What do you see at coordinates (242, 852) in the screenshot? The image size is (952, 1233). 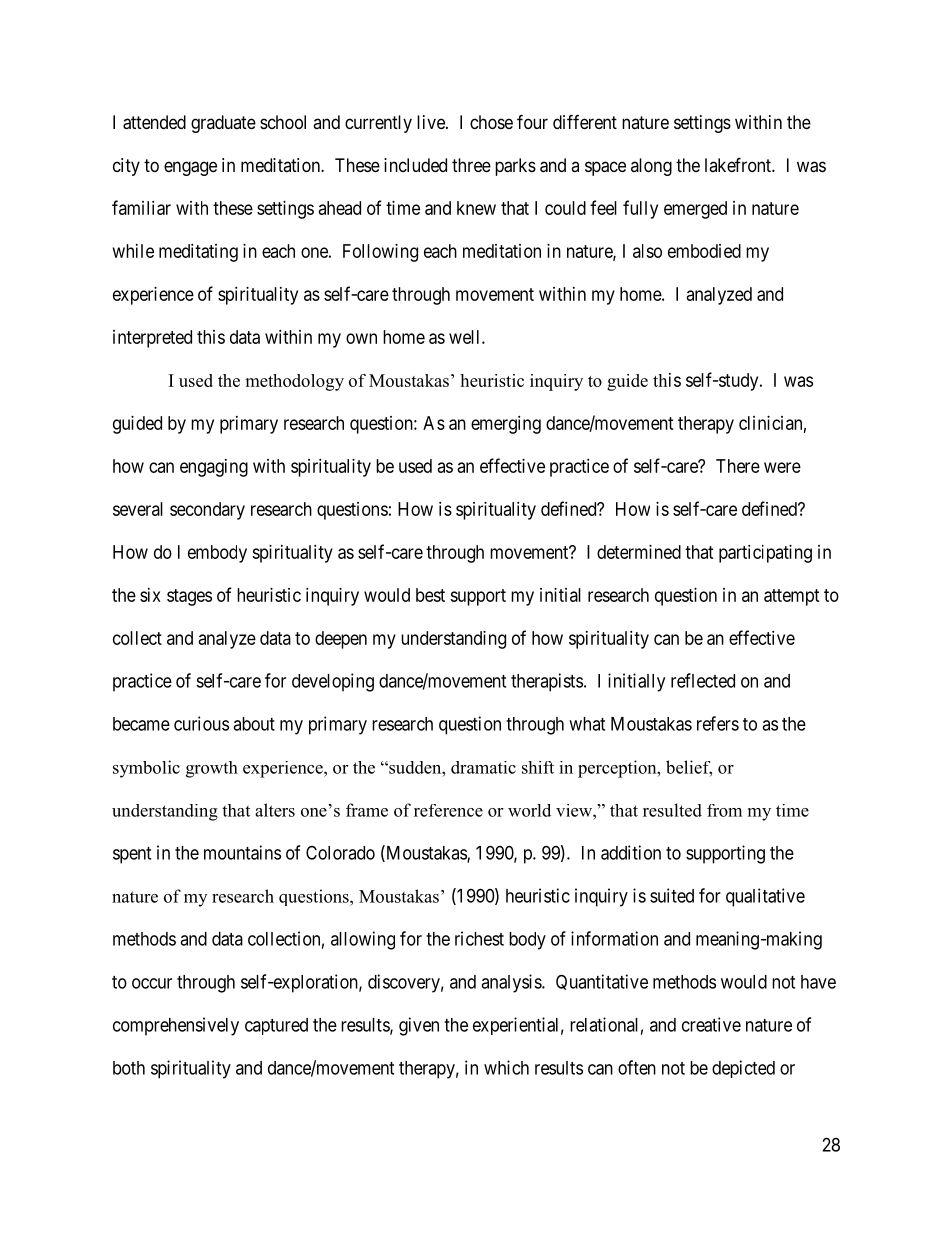 I see `mountains` at bounding box center [242, 852].
